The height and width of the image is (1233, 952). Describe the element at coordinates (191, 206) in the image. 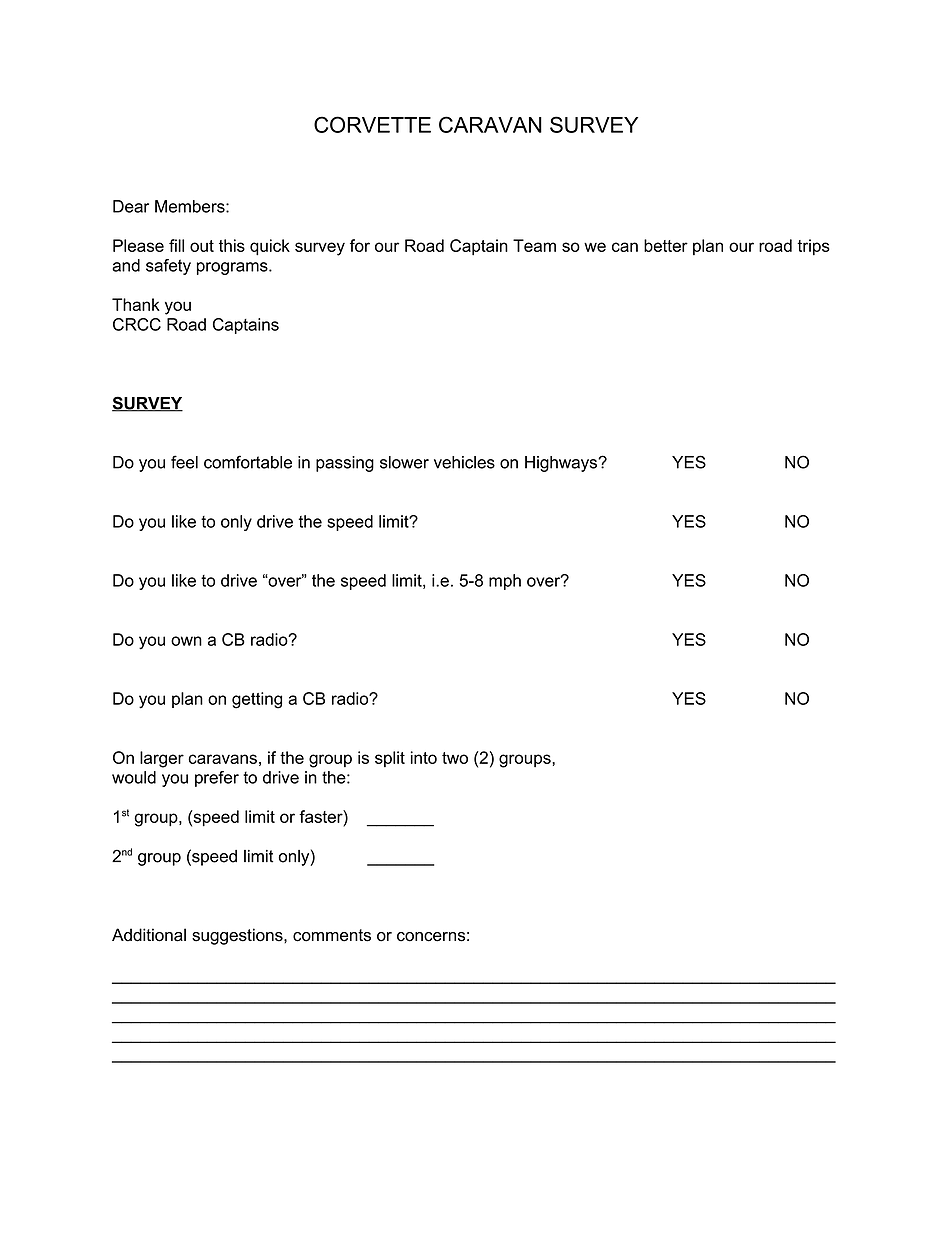

I see `Members` at that location.
